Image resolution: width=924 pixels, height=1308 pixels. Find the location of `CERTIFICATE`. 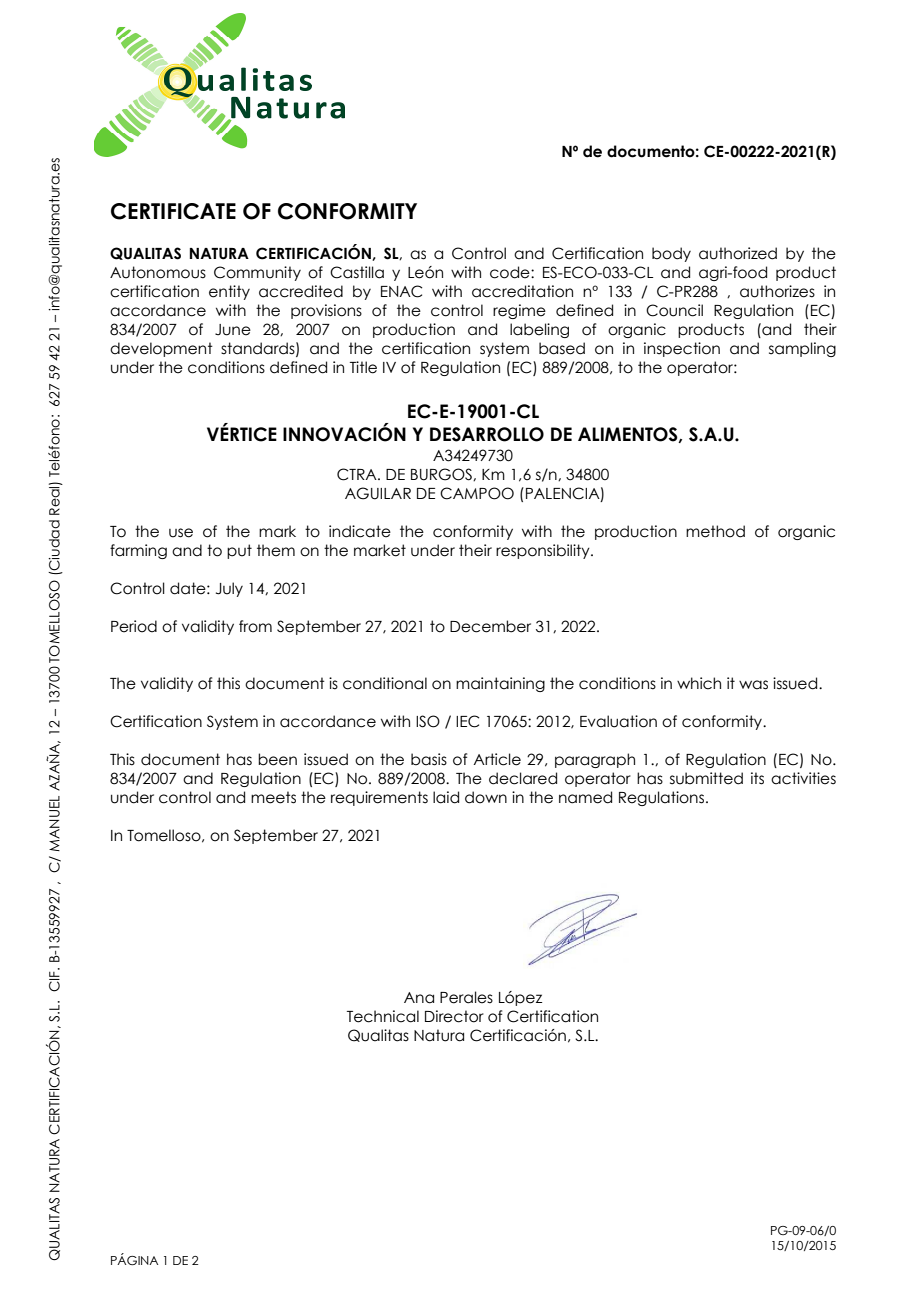

CERTIFICATE is located at coordinates (173, 211).
